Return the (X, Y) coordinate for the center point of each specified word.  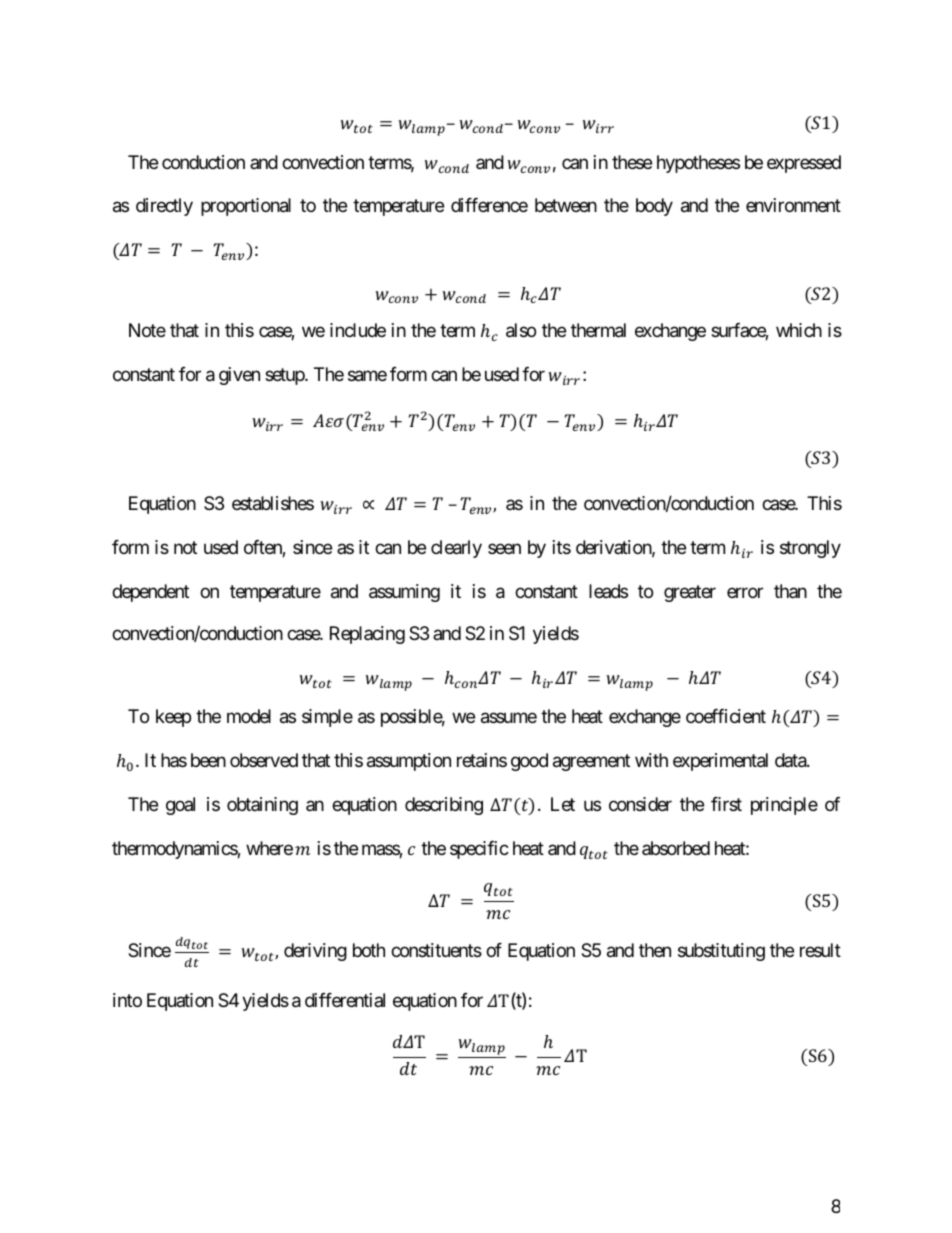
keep (173, 718)
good (529, 762)
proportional (246, 207)
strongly (810, 549)
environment (793, 205)
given (239, 376)
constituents (436, 950)
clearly (456, 549)
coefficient (726, 716)
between (566, 205)
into (127, 1000)
